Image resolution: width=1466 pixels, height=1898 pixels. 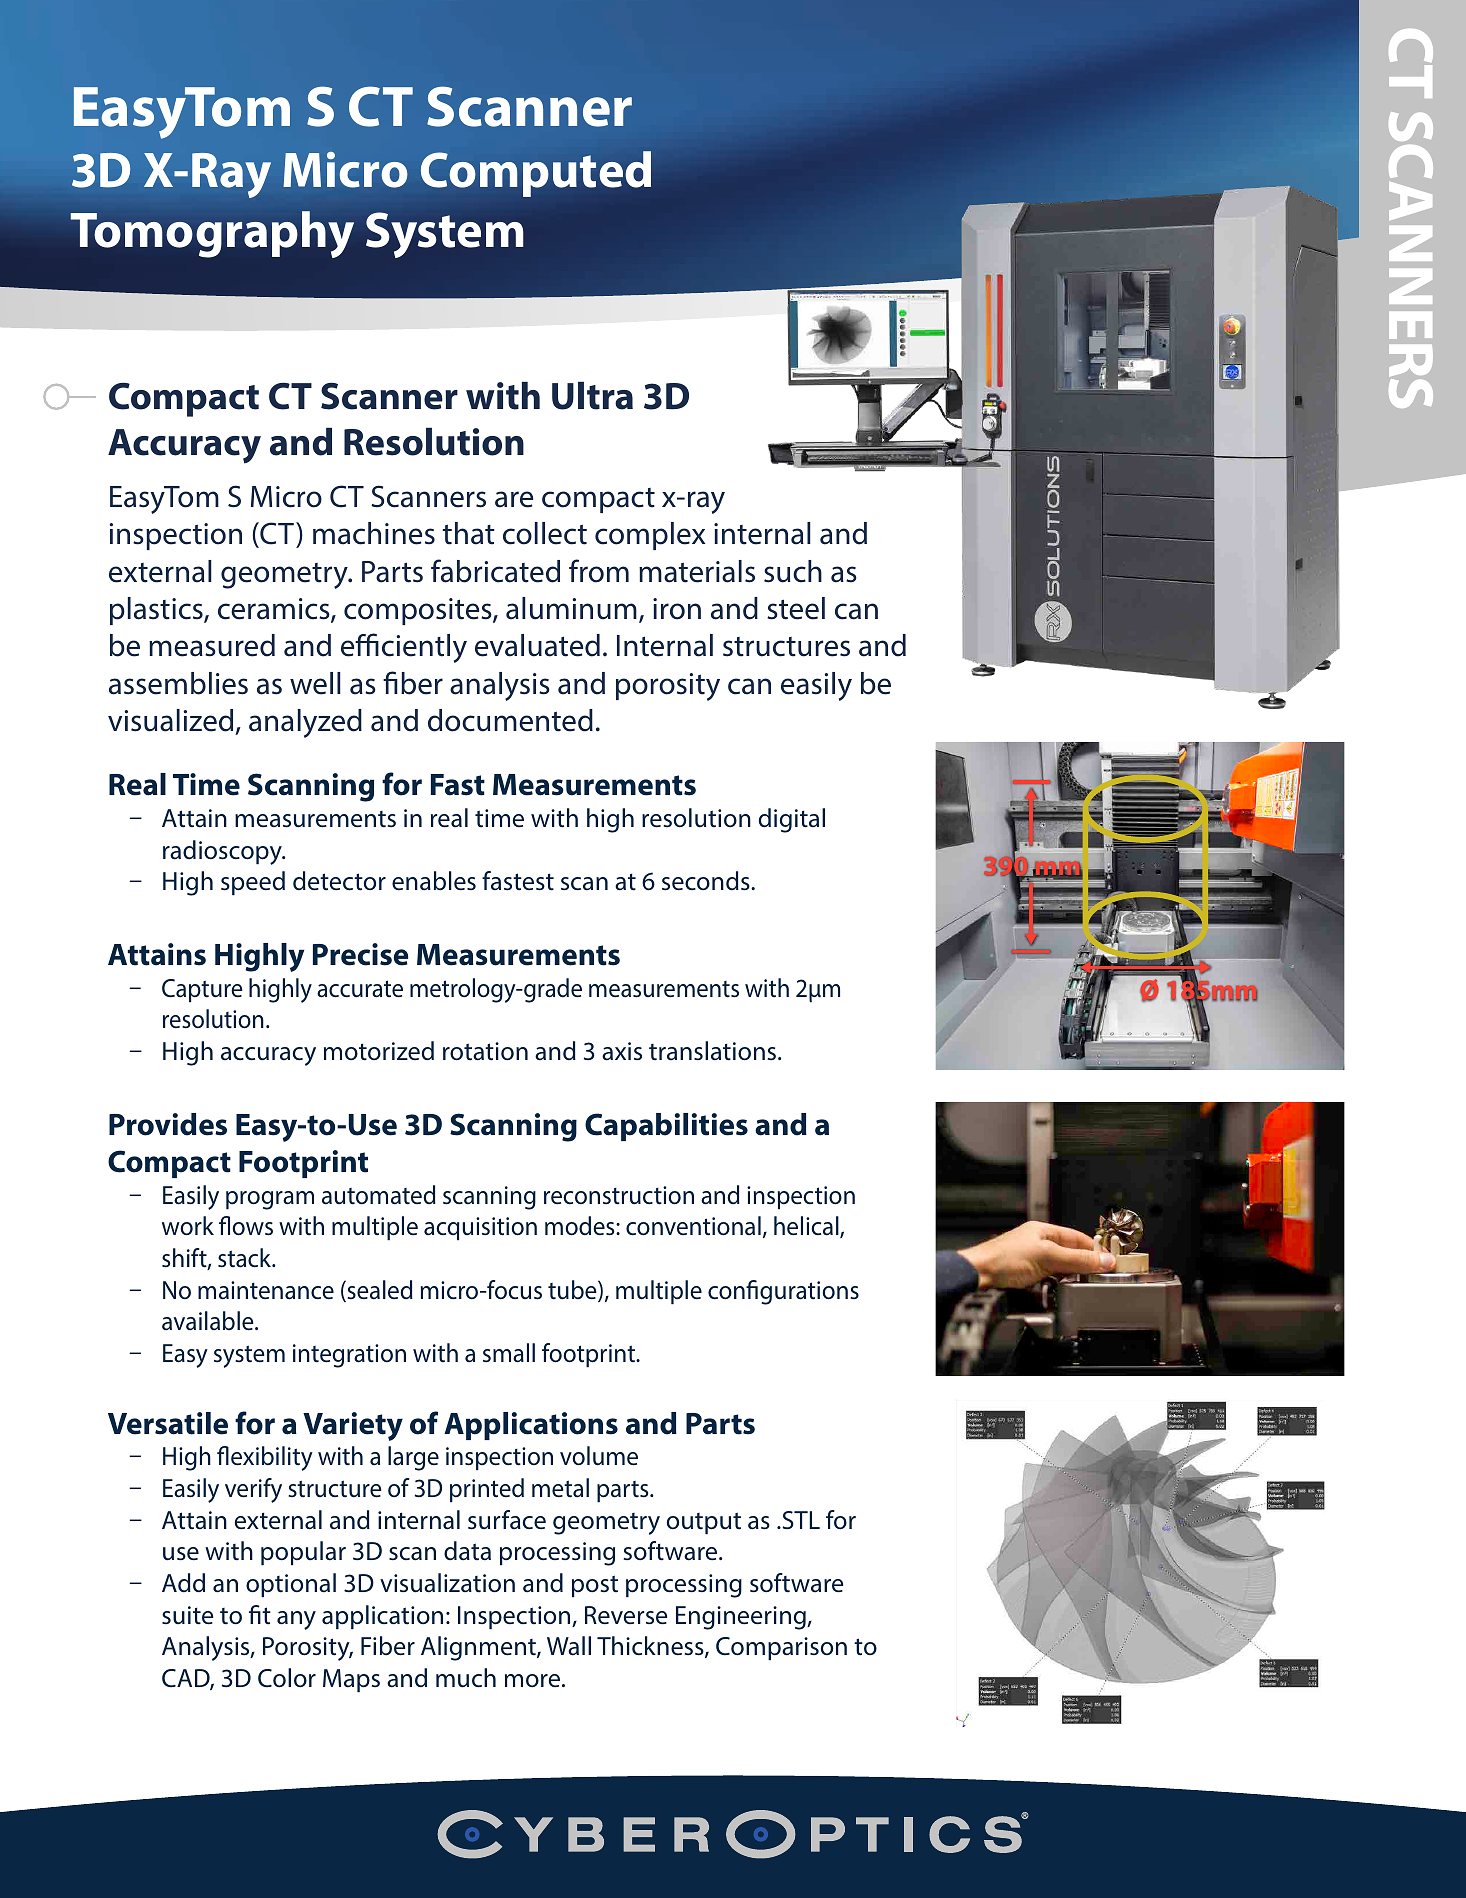 What do you see at coordinates (592, 396) in the image?
I see `Ultra` at bounding box center [592, 396].
